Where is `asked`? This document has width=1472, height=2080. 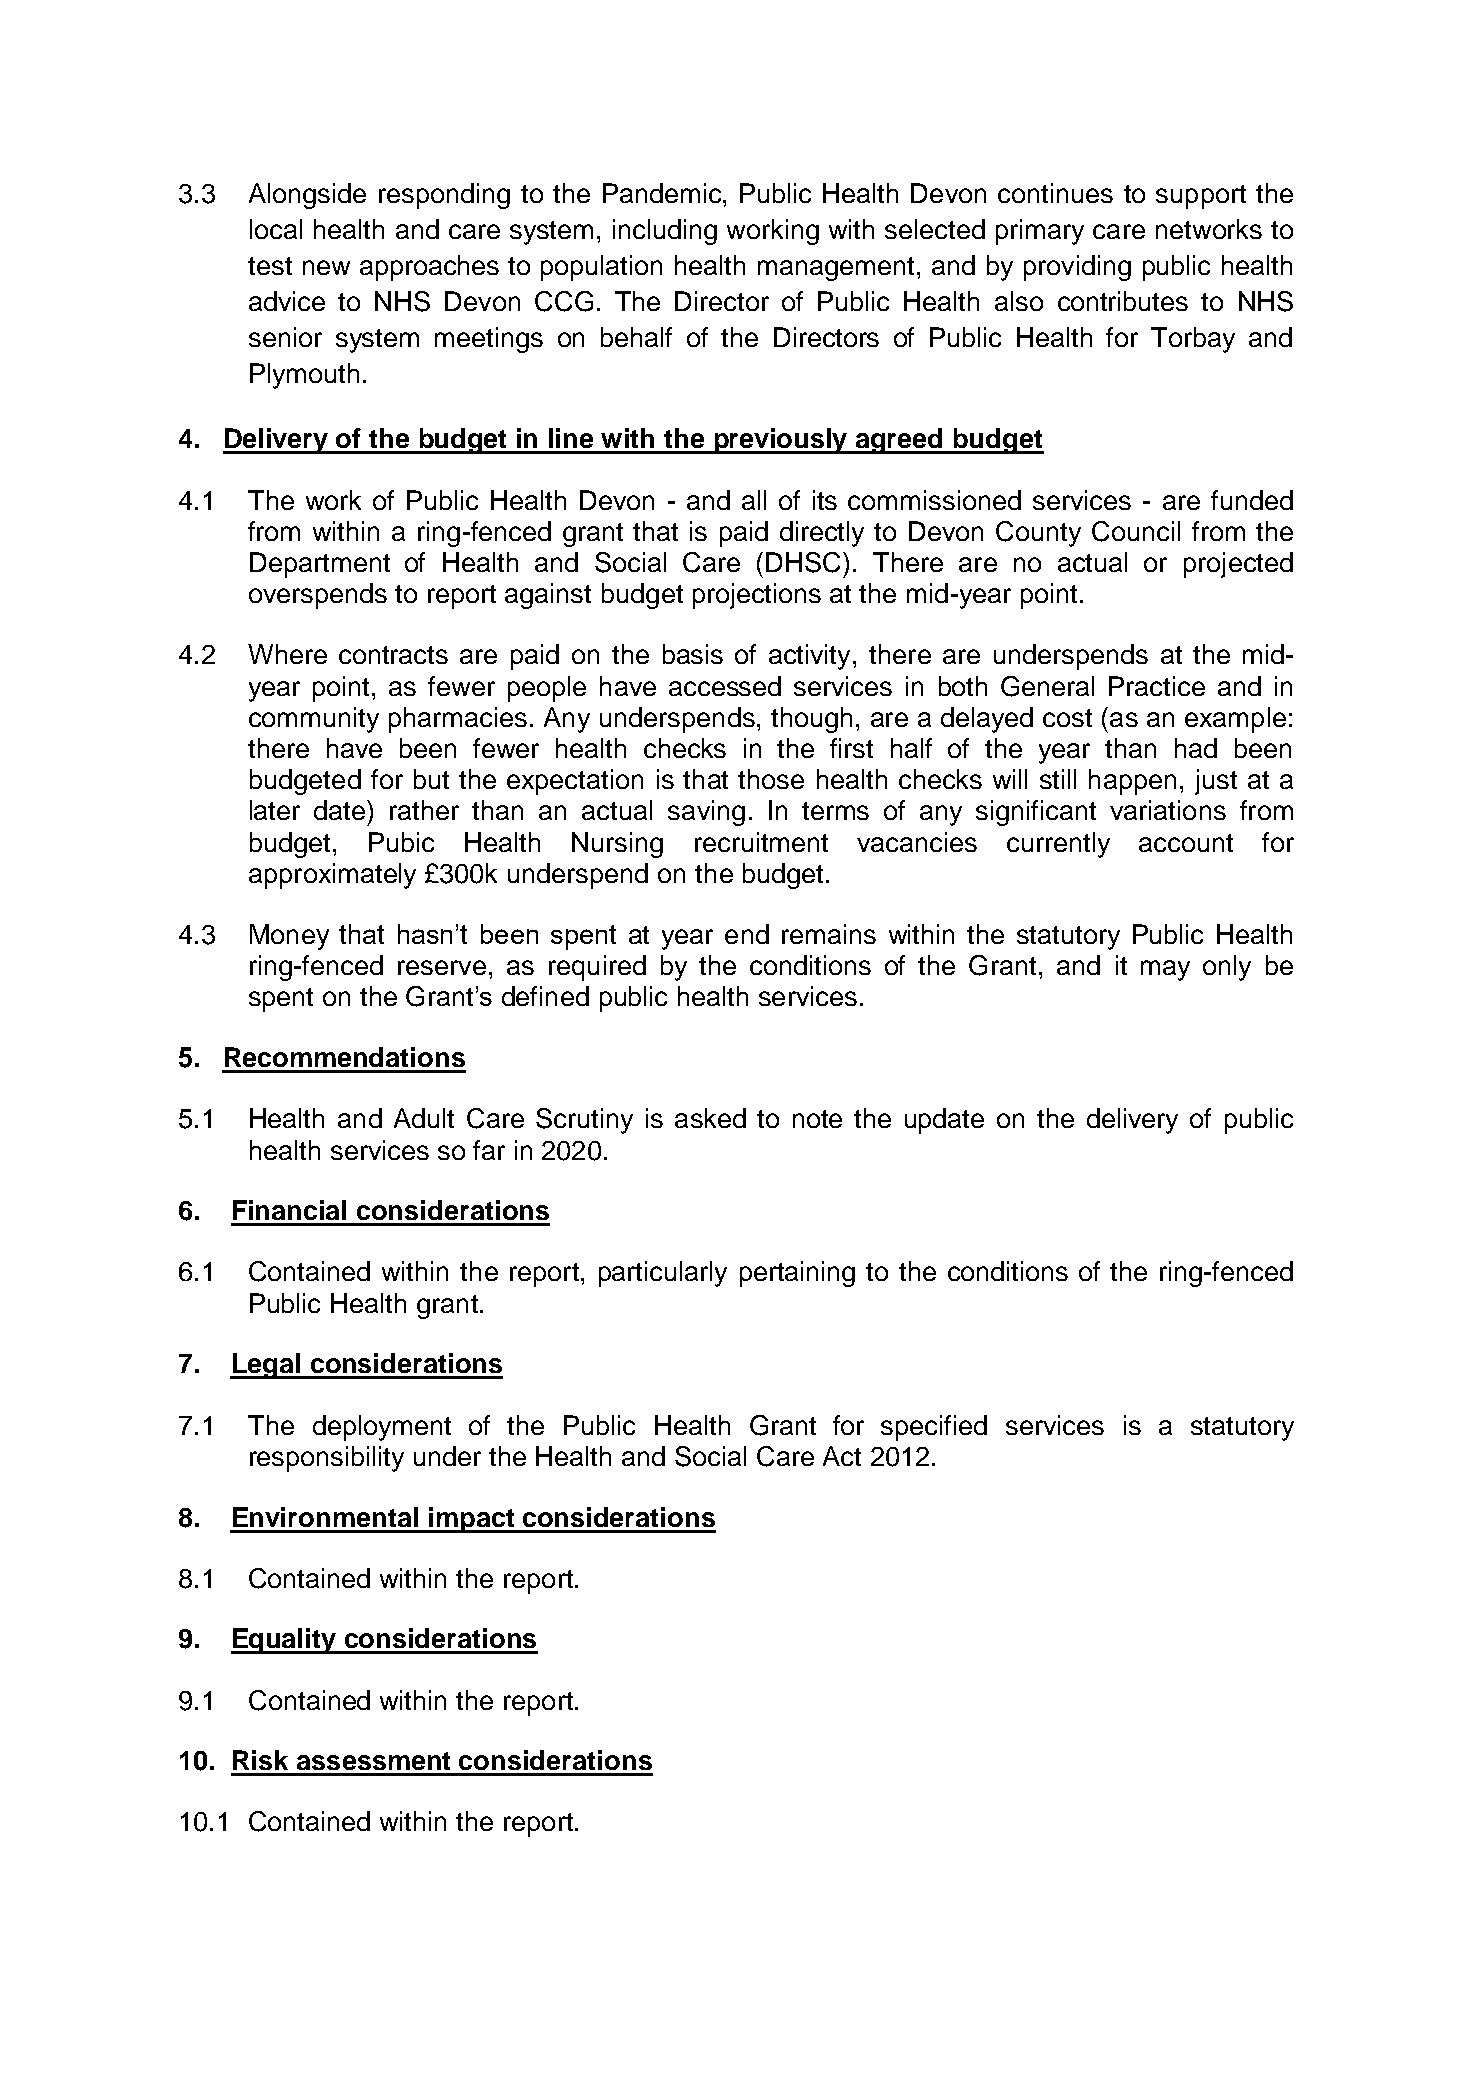 asked is located at coordinates (710, 1118).
